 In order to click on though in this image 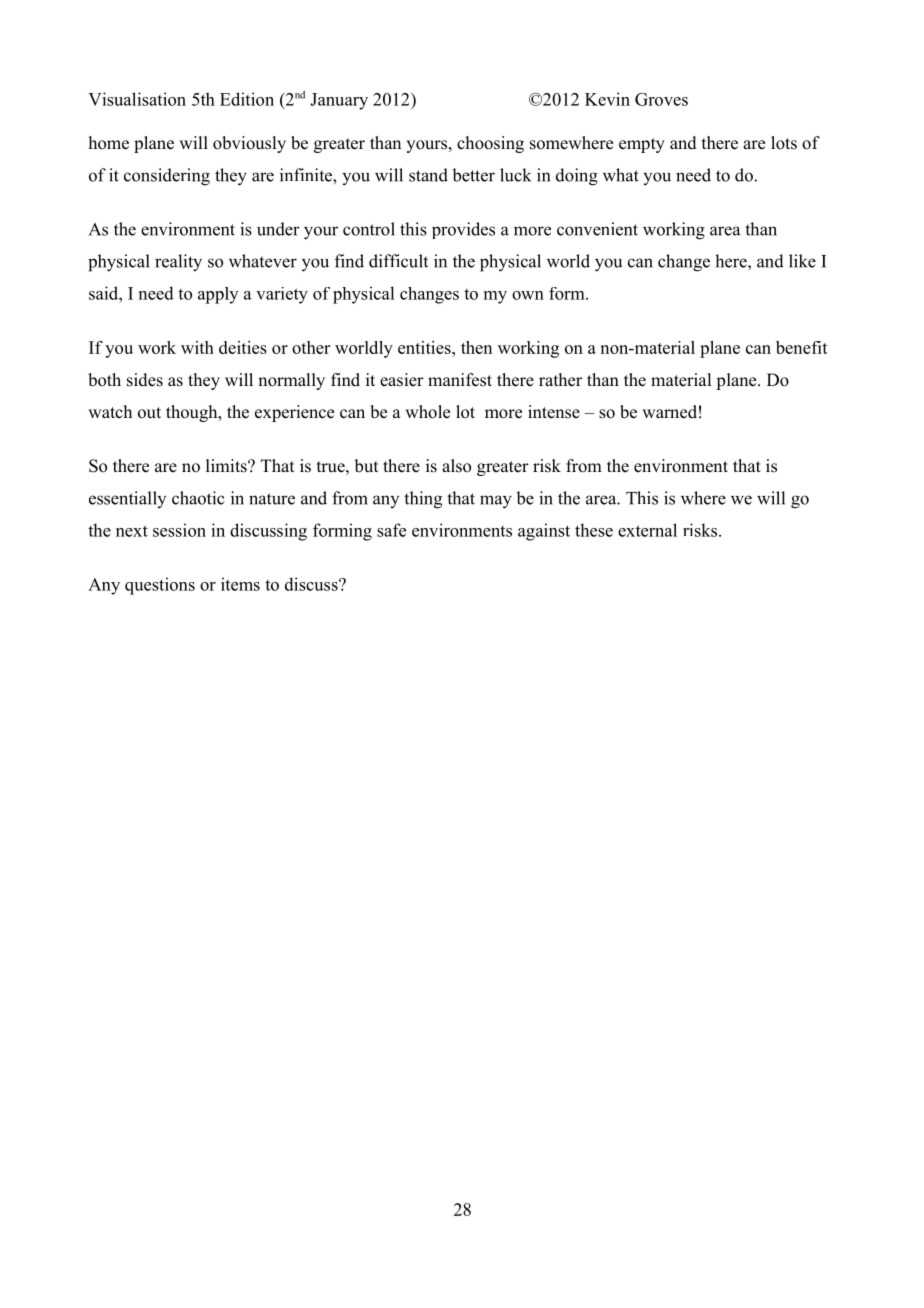, I will do `click(193, 413)`.
